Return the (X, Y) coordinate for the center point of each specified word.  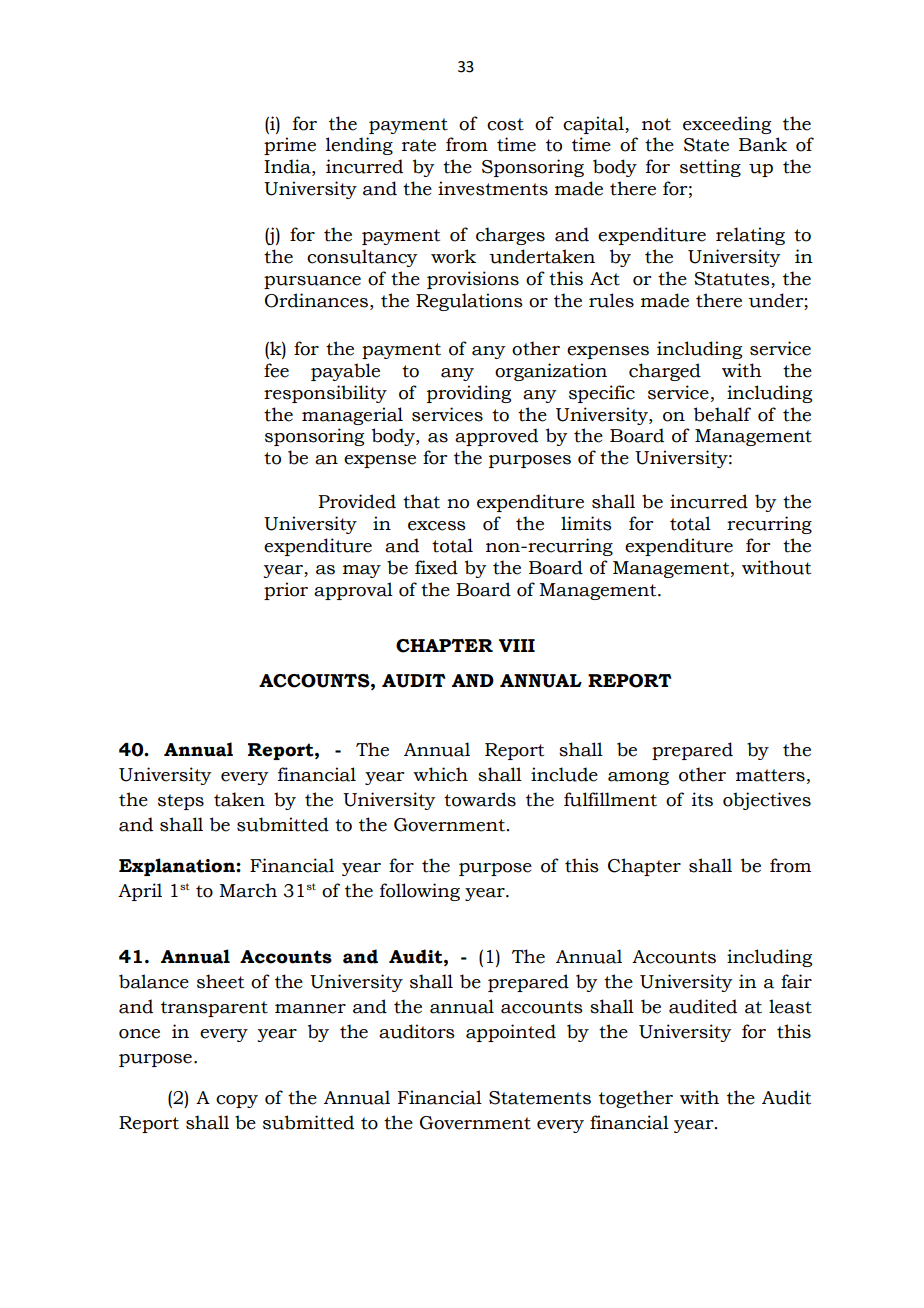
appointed (511, 1033)
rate (419, 145)
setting (710, 168)
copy (237, 1101)
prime (290, 146)
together (636, 1099)
